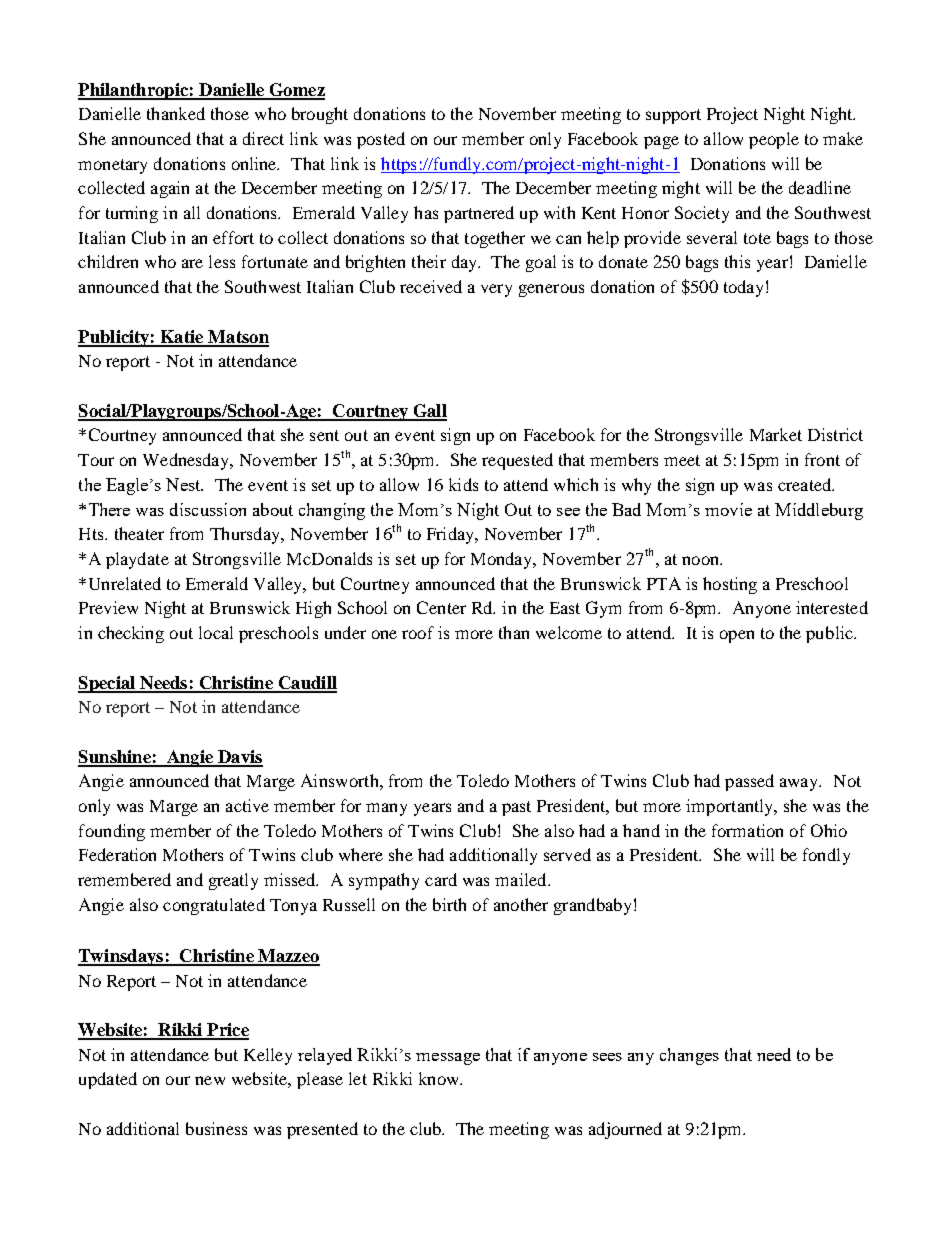 Image resolution: width=952 pixels, height=1233 pixels. I want to click on local, so click(216, 632).
